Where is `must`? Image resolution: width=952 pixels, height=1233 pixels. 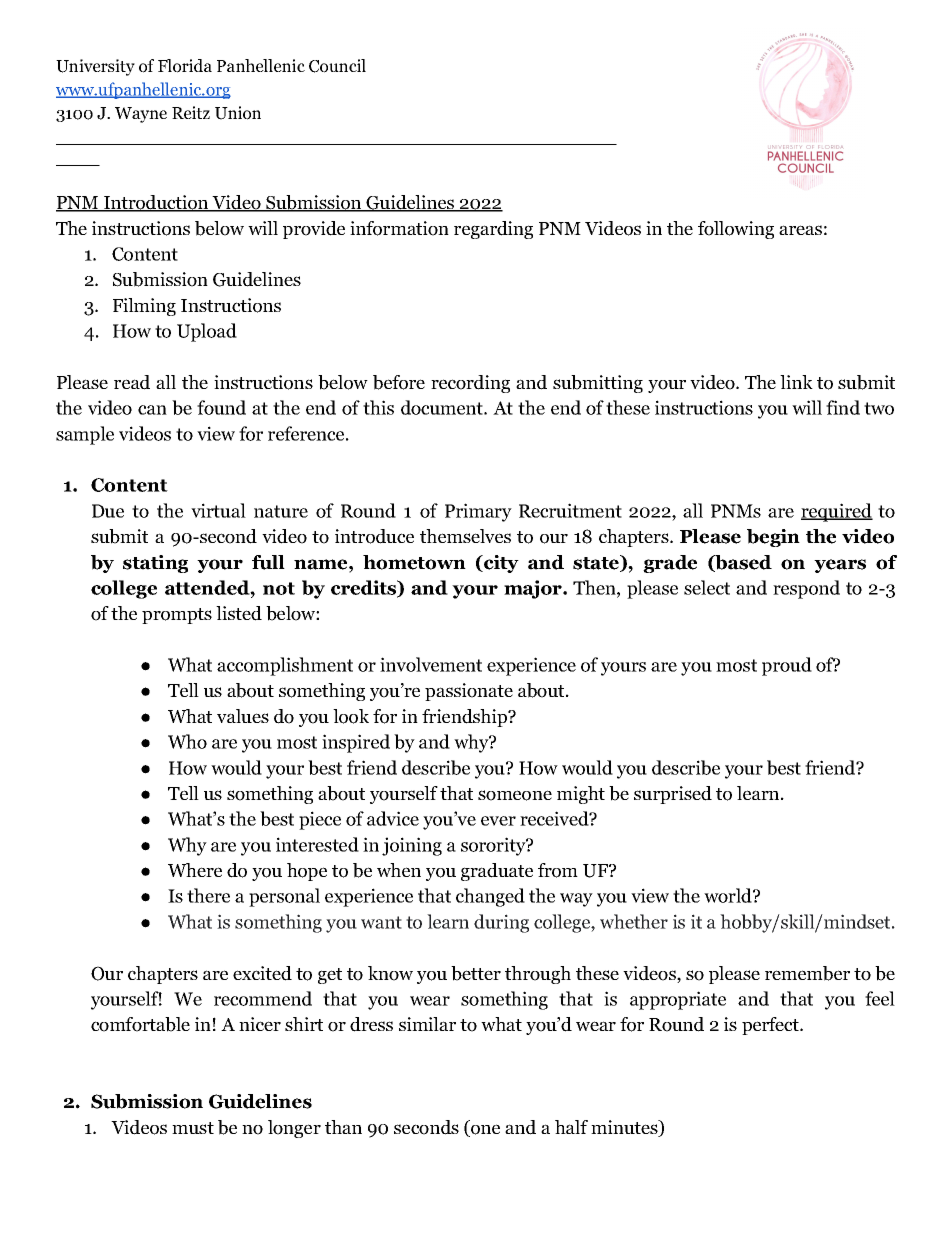 must is located at coordinates (193, 1128).
